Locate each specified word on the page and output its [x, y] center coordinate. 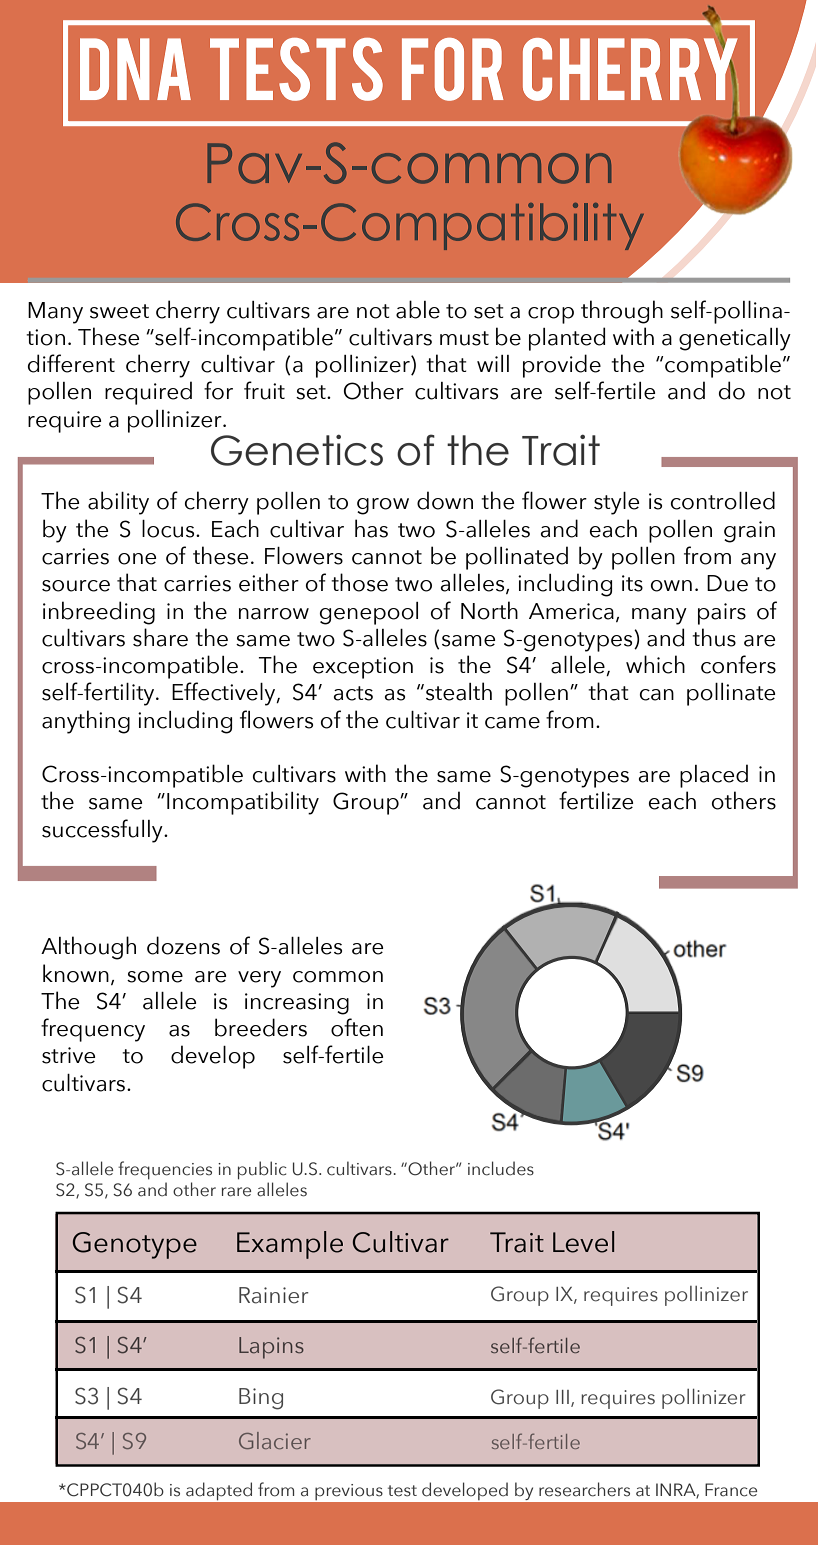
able [418, 309]
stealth [457, 691]
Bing [261, 1399]
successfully [103, 831]
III [562, 1397]
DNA [135, 69]
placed [714, 776]
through [622, 312]
